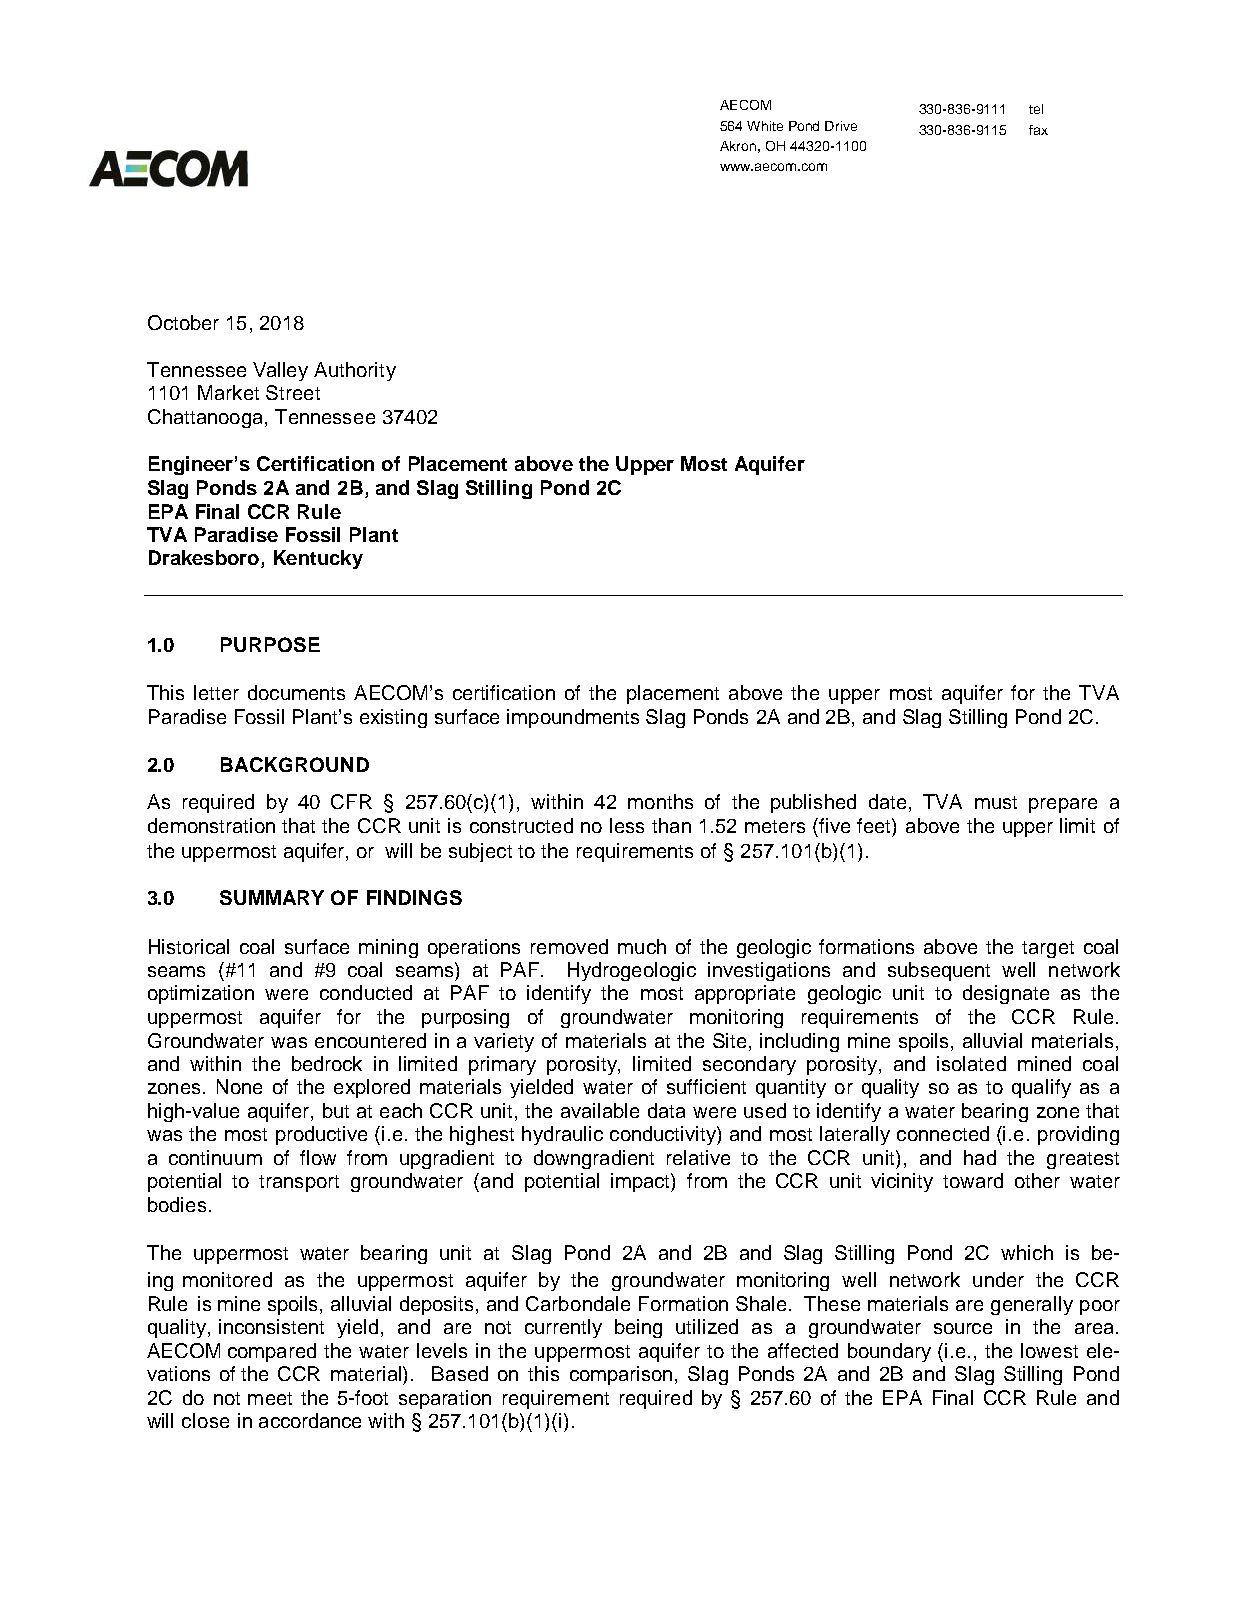 The width and height of the image is (1249, 1617). What do you see at coordinates (270, 1398) in the image?
I see `meet` at bounding box center [270, 1398].
